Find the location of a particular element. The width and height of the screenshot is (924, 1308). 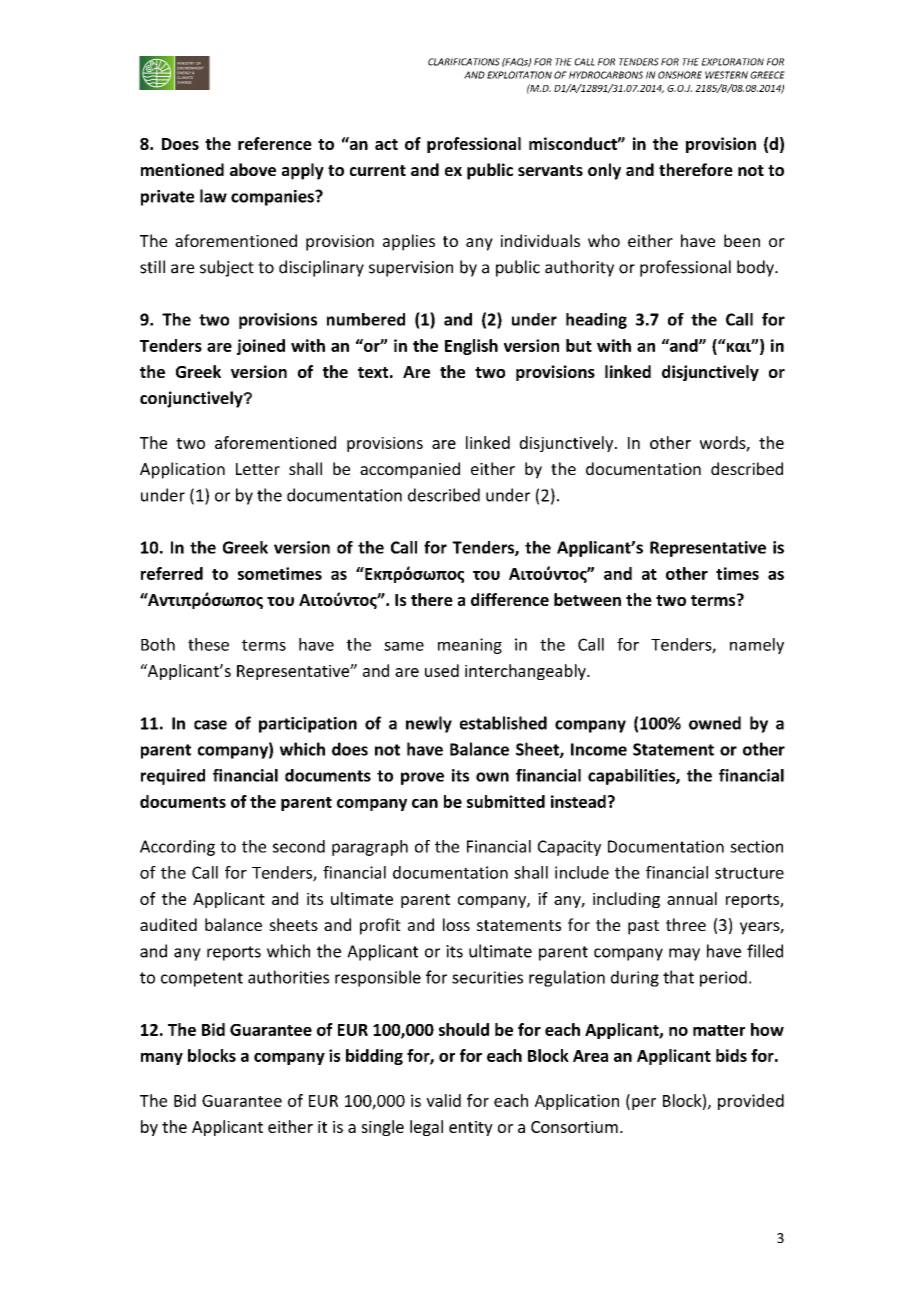

valid is located at coordinates (443, 1100).
